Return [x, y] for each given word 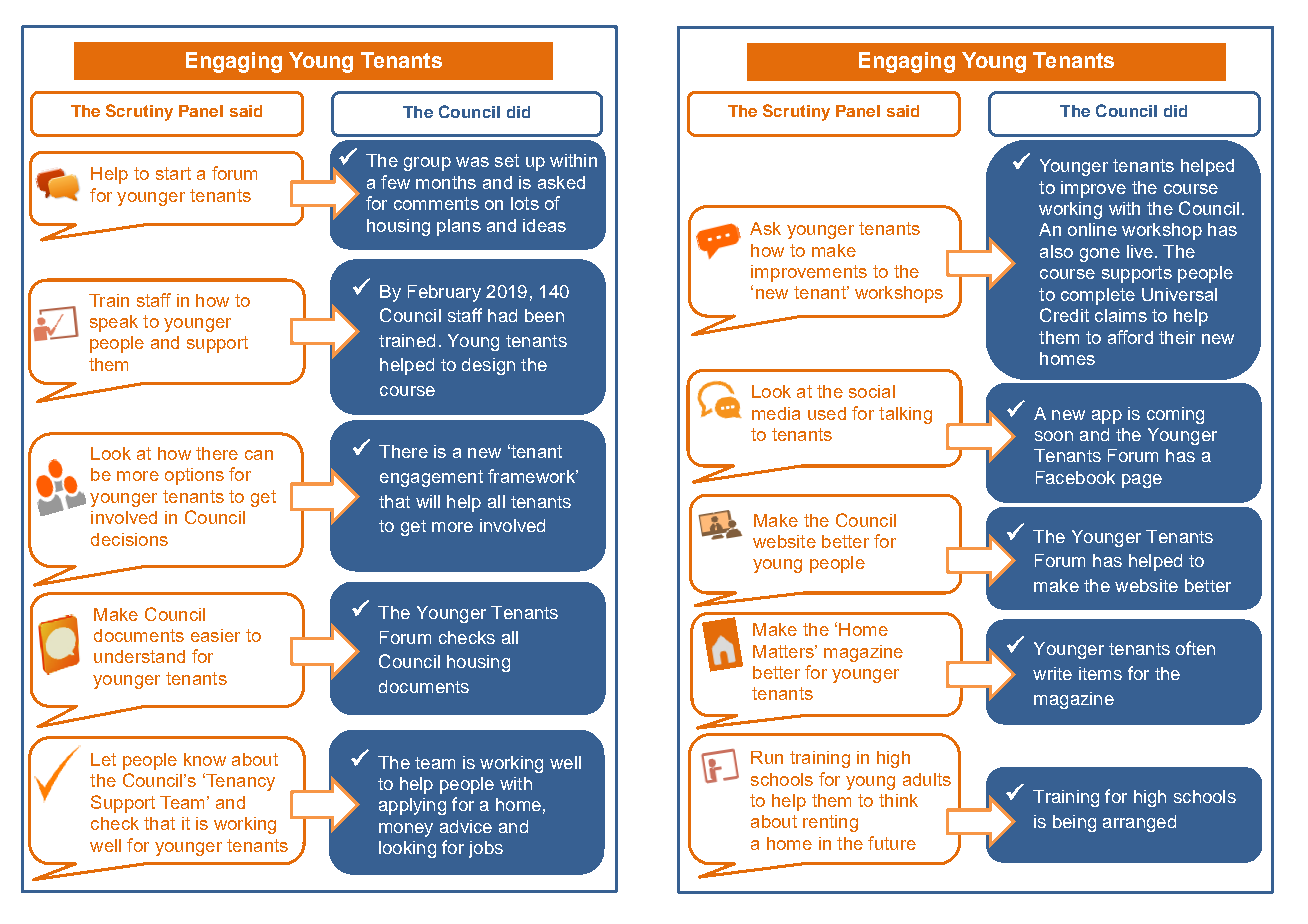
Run [767, 757]
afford [1130, 337]
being [1074, 823]
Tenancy [239, 782]
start [173, 173]
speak [114, 323]
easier [215, 635]
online [1092, 229]
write [1052, 673]
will [428, 501]
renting [830, 823]
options [194, 476]
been [544, 315]
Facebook [1075, 477]
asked [561, 182]
